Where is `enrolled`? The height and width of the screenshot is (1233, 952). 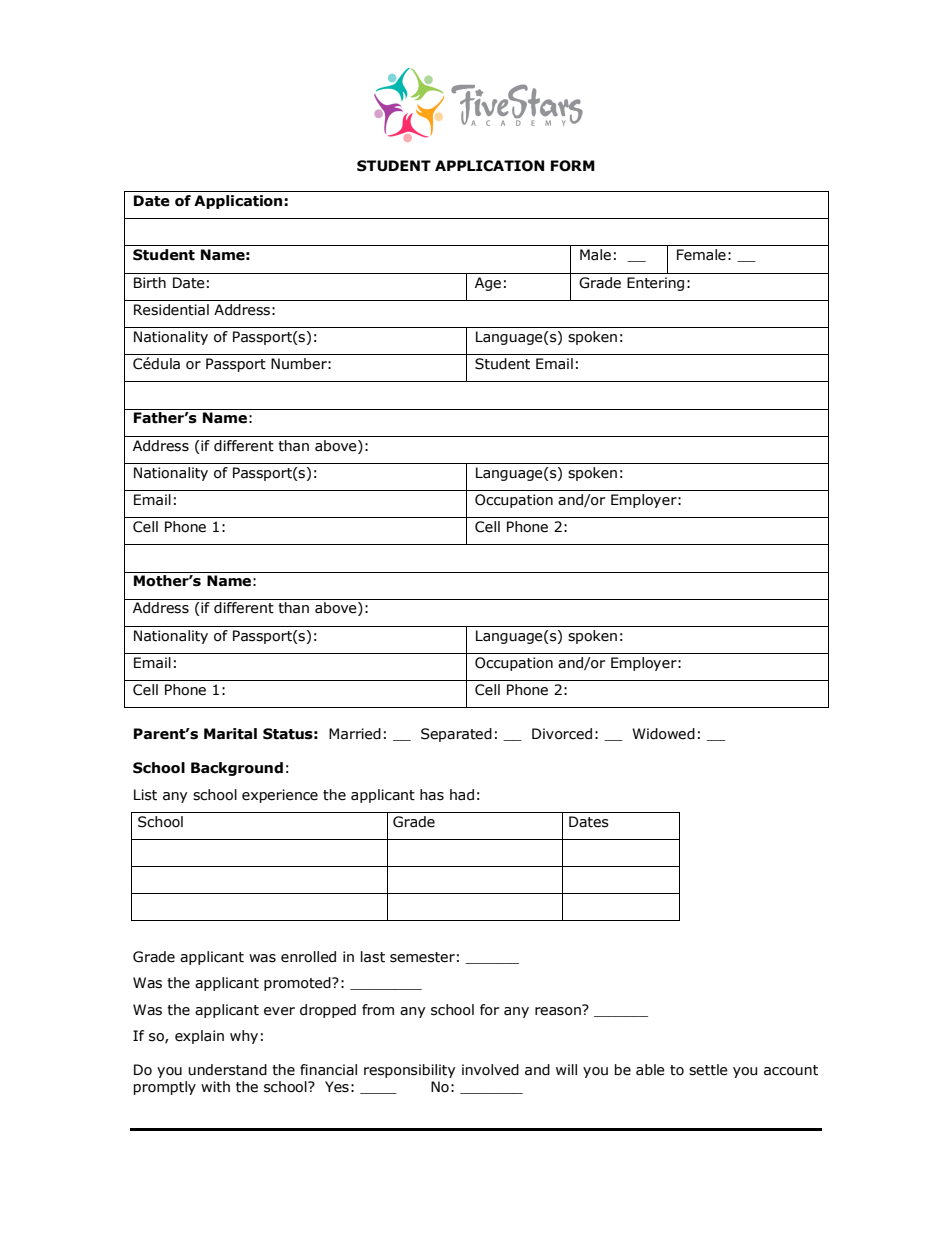
enrolled is located at coordinates (308, 957).
